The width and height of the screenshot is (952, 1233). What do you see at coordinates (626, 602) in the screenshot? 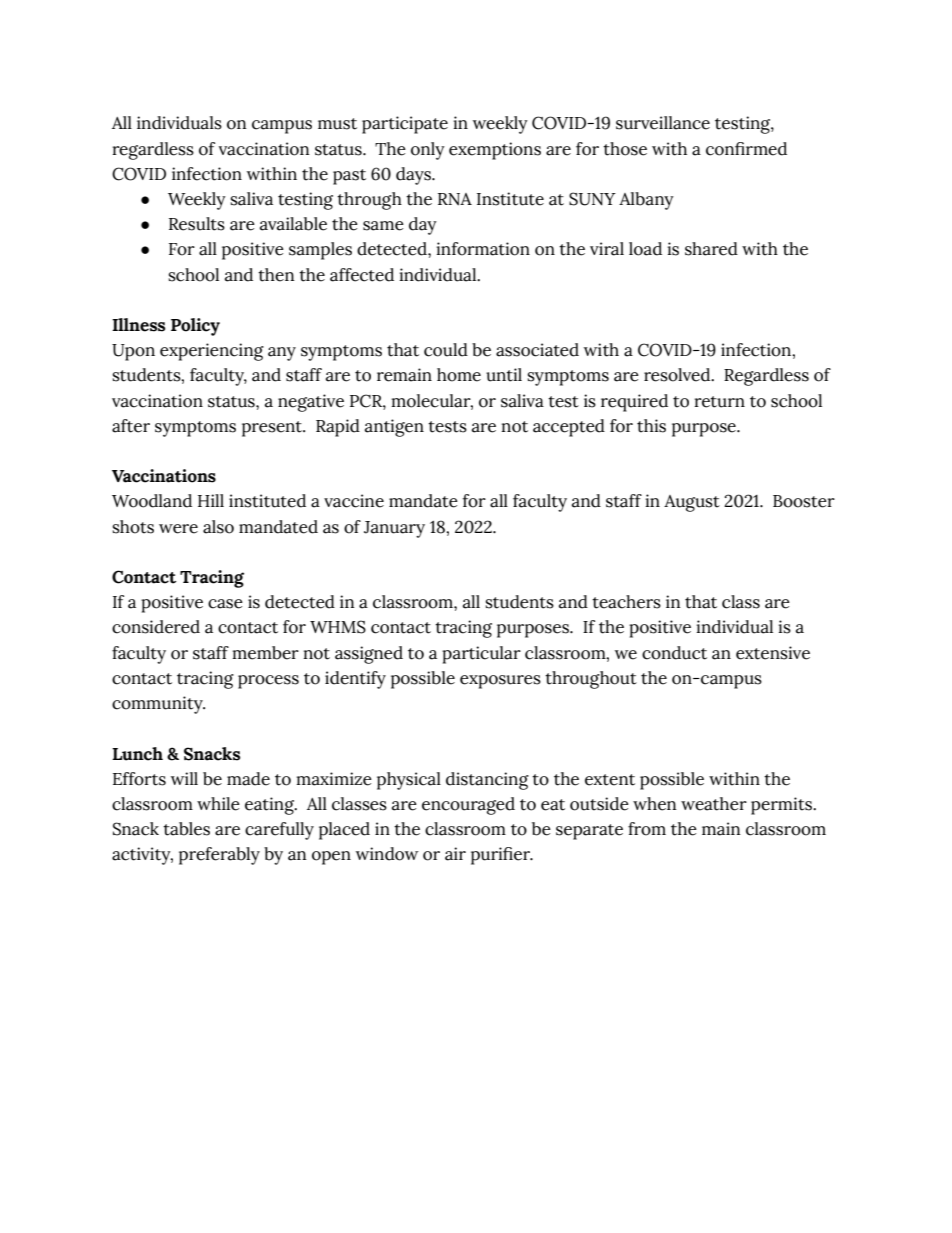
I see `teachers` at bounding box center [626, 602].
